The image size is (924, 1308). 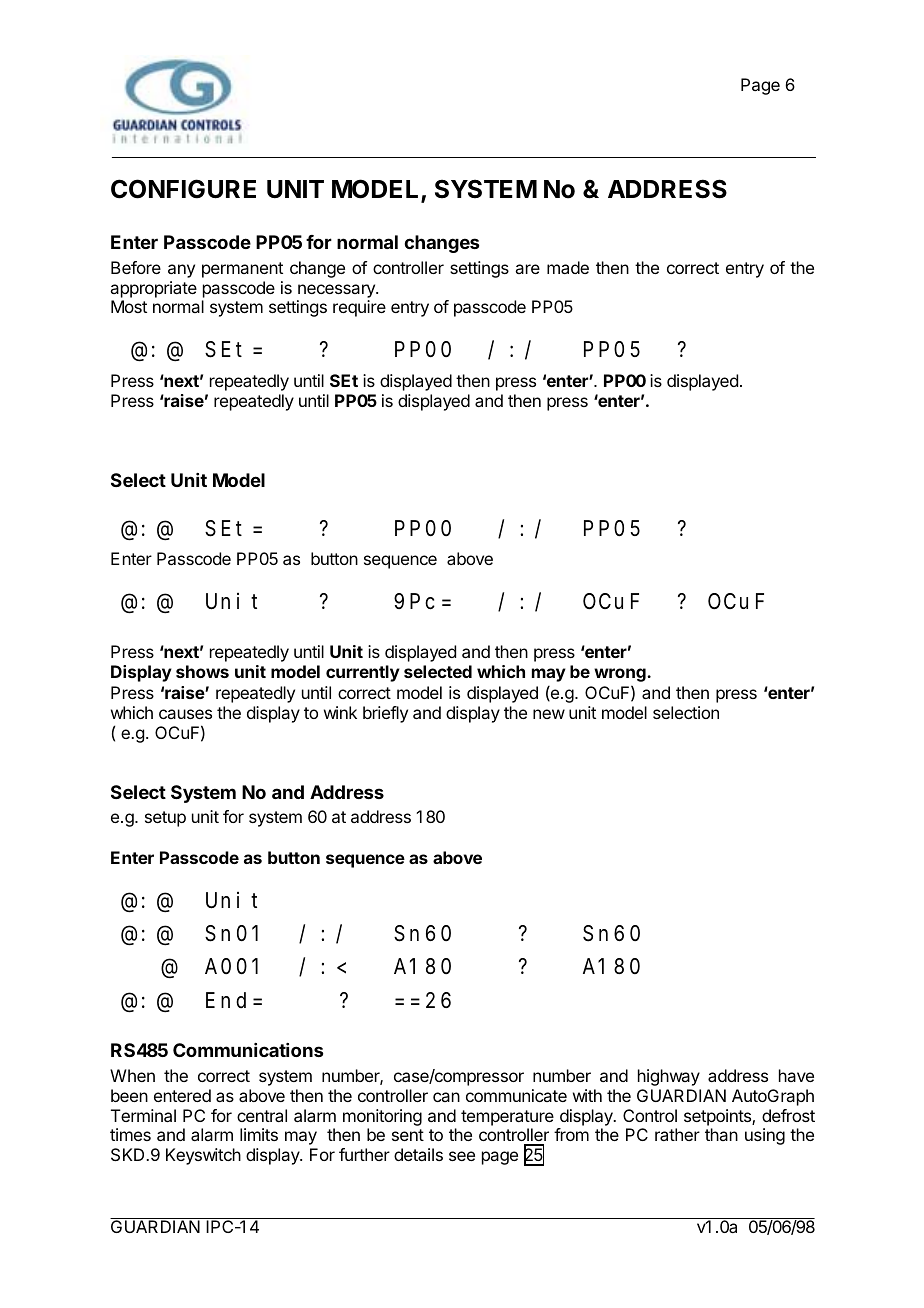 I want to click on CONFIGURE, so click(x=183, y=189).
